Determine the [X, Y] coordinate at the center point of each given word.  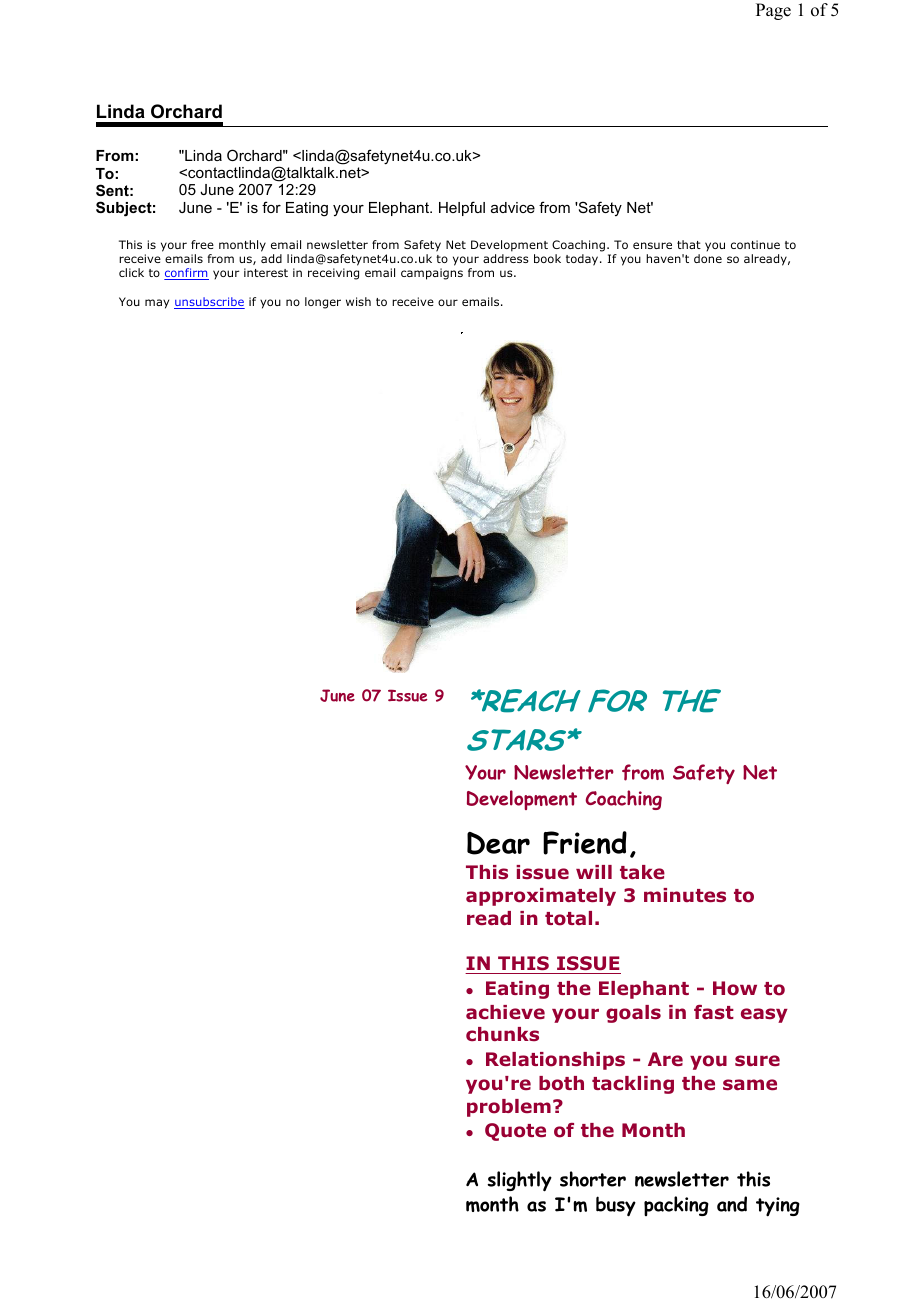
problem [509, 1108]
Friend [585, 843]
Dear [498, 843]
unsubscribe [209, 303]
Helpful [462, 208]
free [202, 244]
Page [773, 11]
